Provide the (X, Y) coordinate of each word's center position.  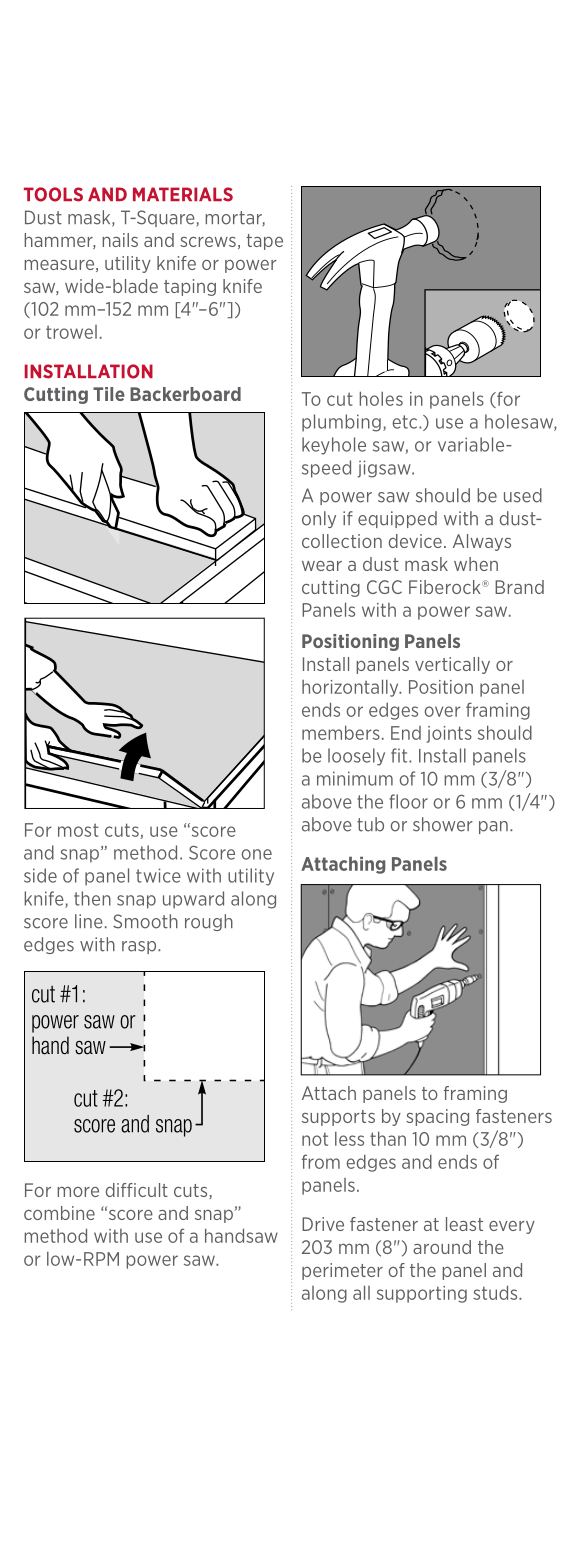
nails (120, 240)
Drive (323, 1224)
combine (59, 1213)
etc (406, 422)
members (341, 732)
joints (449, 734)
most (78, 830)
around (442, 1247)
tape (264, 242)
